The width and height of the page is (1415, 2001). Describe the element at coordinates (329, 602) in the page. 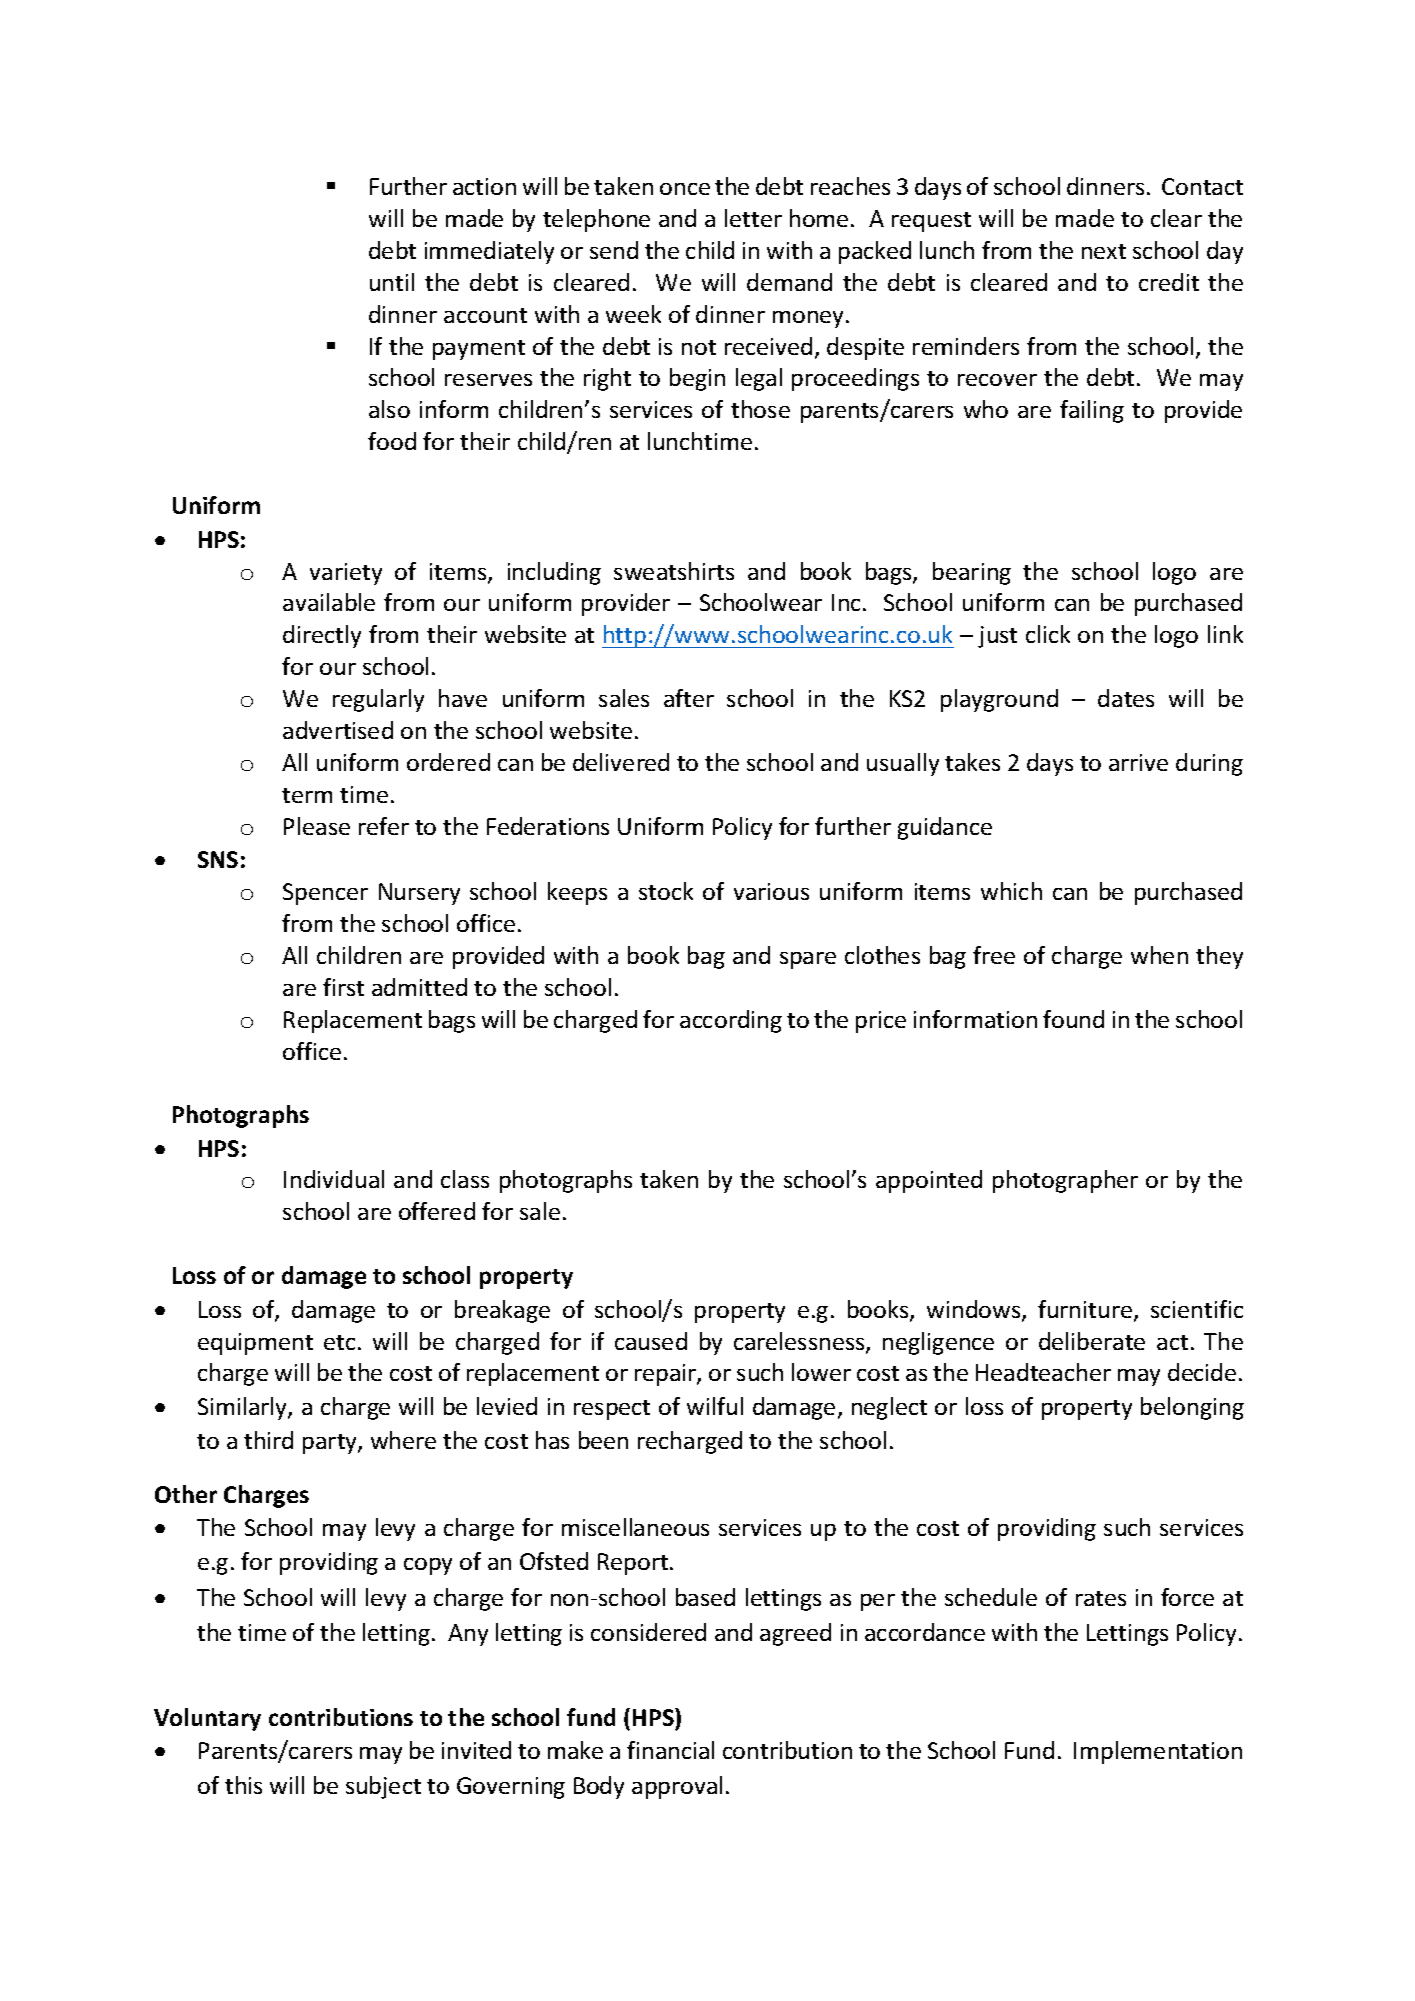

I see `available` at that location.
